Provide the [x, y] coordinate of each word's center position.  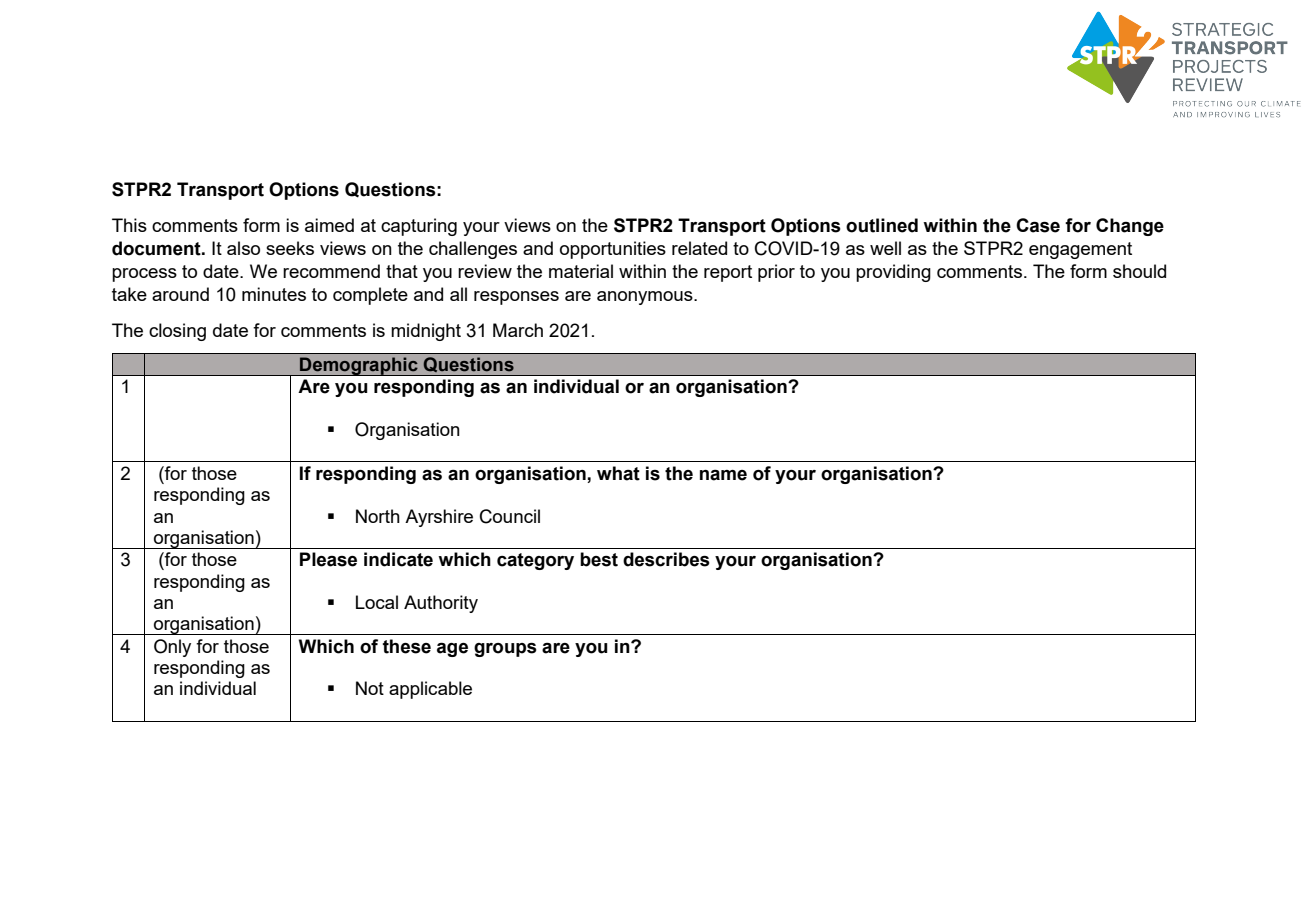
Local [377, 602]
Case [1038, 225]
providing [893, 273]
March [518, 330]
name [723, 475]
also [243, 248]
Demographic [359, 366]
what [618, 473]
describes [666, 559]
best [599, 559]
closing [177, 332]
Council [510, 516]
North [378, 516]
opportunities [613, 250]
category [535, 561]
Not [370, 688]
